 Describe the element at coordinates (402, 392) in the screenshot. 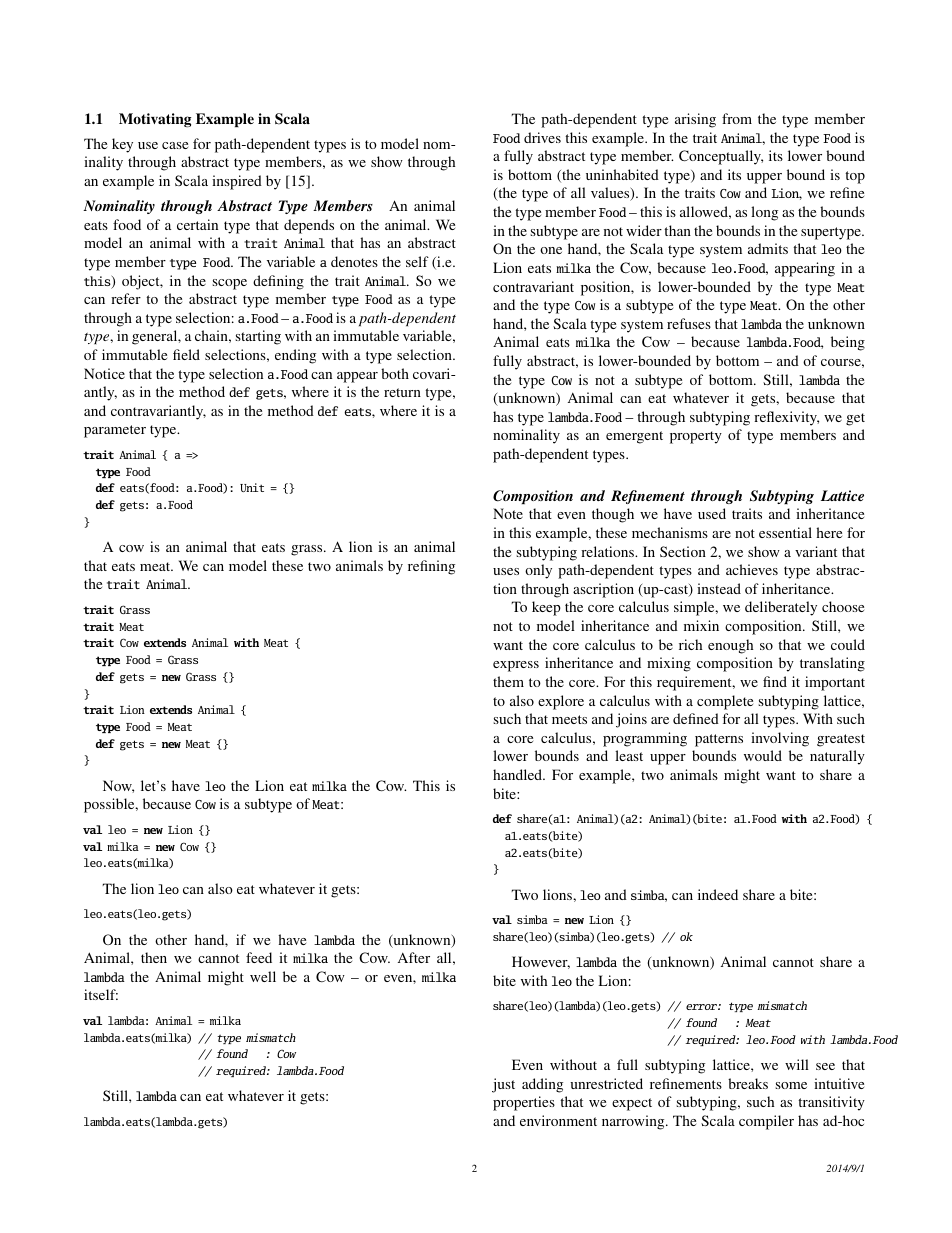

I see `return` at that location.
